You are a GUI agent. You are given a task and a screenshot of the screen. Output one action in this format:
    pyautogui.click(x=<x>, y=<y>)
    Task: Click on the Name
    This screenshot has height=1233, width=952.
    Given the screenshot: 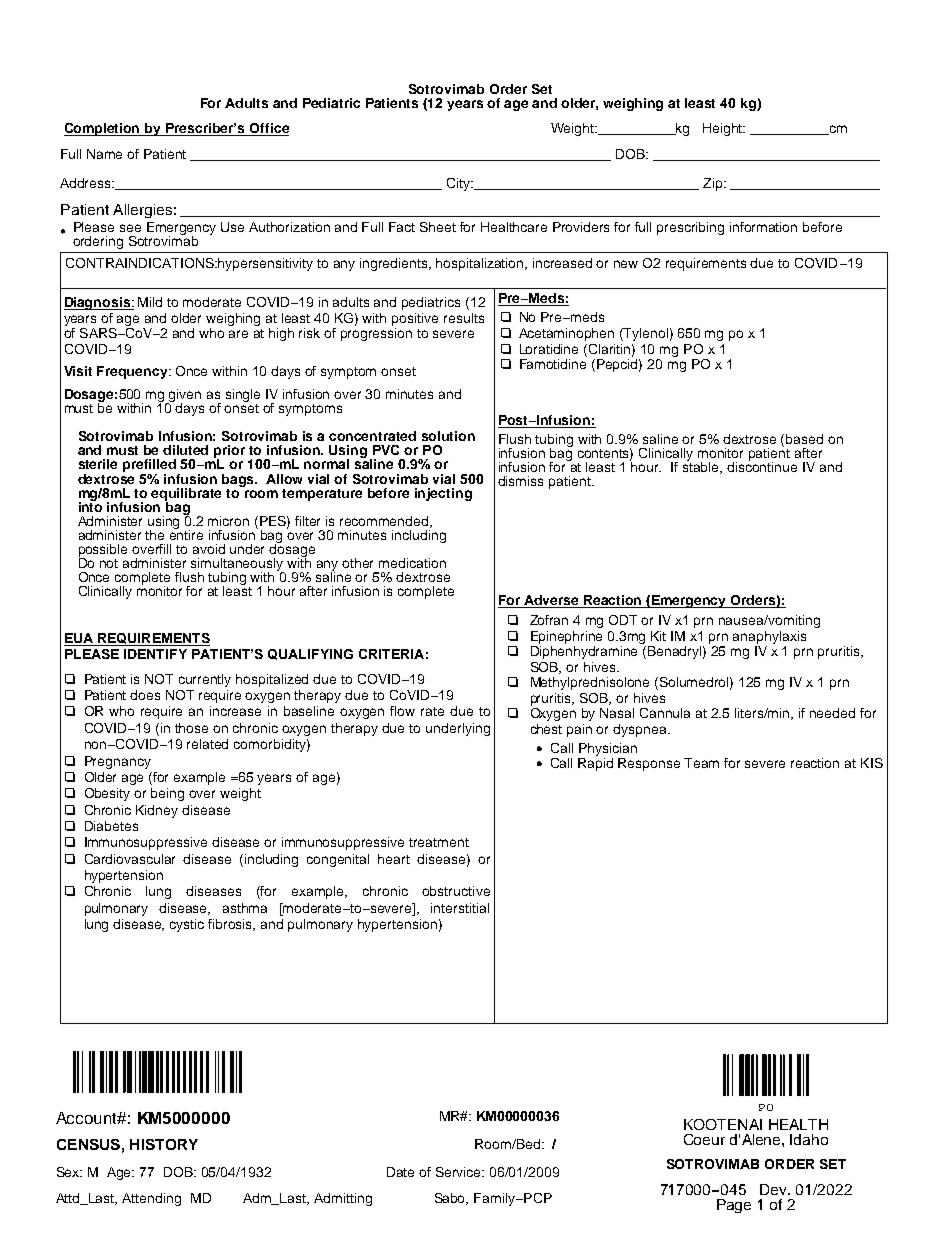 What is the action you would take?
    pyautogui.click(x=104, y=154)
